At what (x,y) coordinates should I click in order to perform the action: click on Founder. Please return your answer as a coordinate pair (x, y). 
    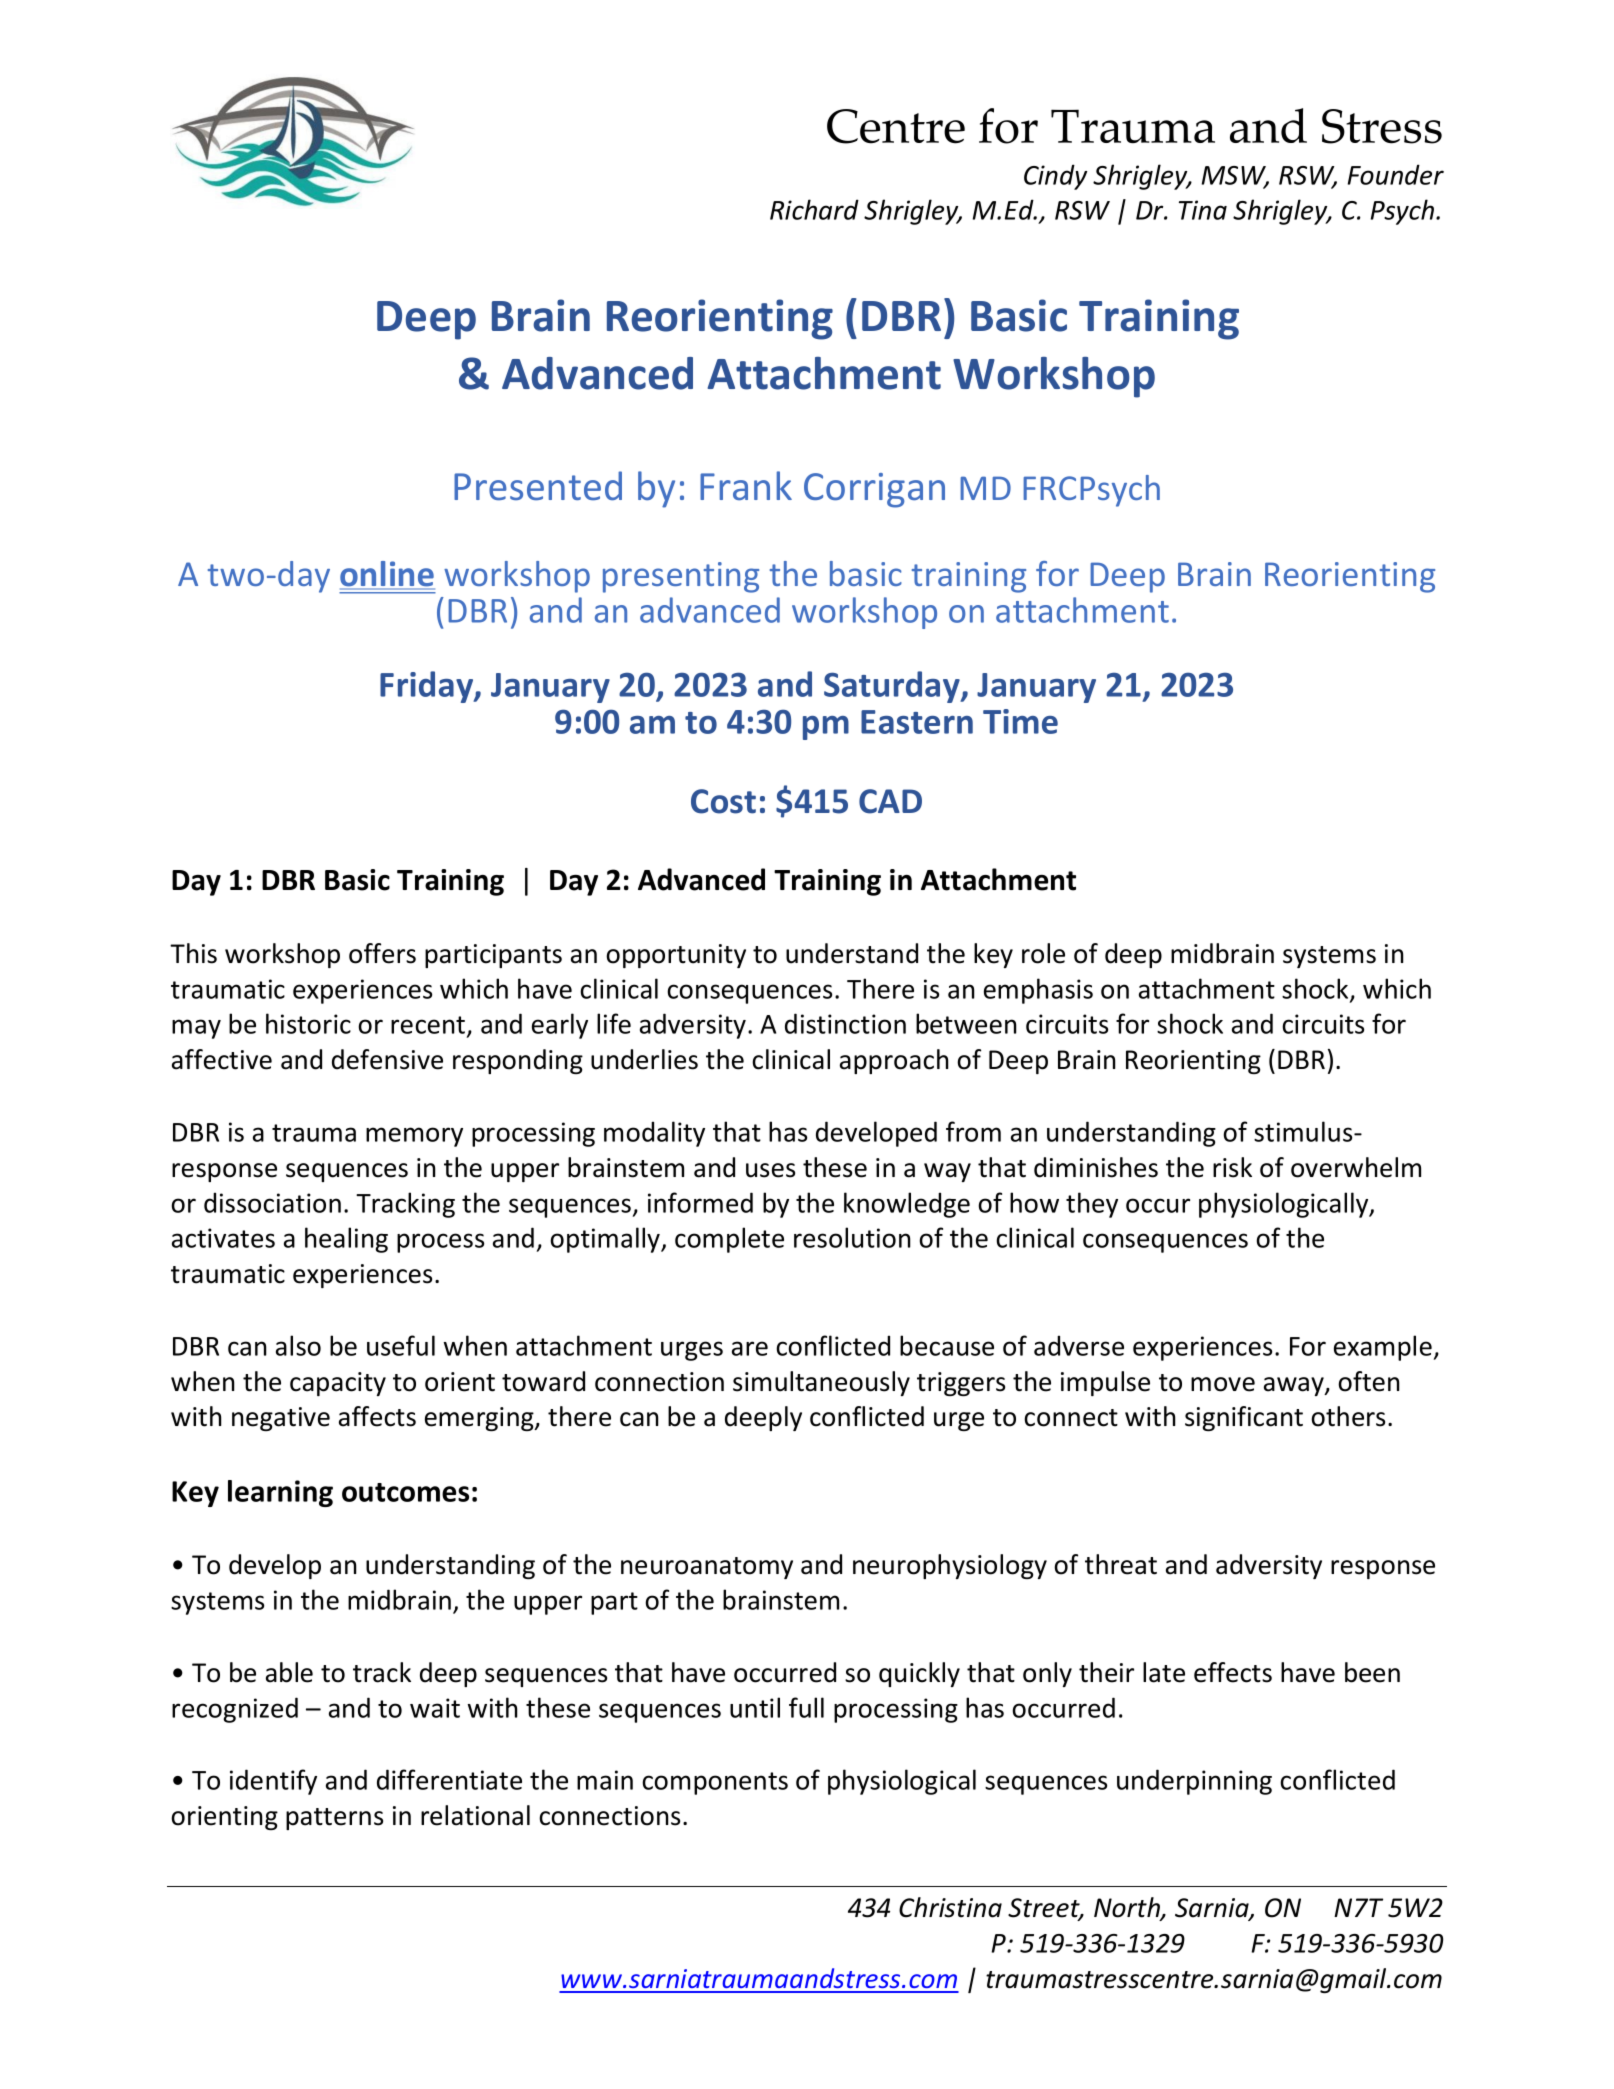
    Looking at the image, I should click on (1396, 174).
